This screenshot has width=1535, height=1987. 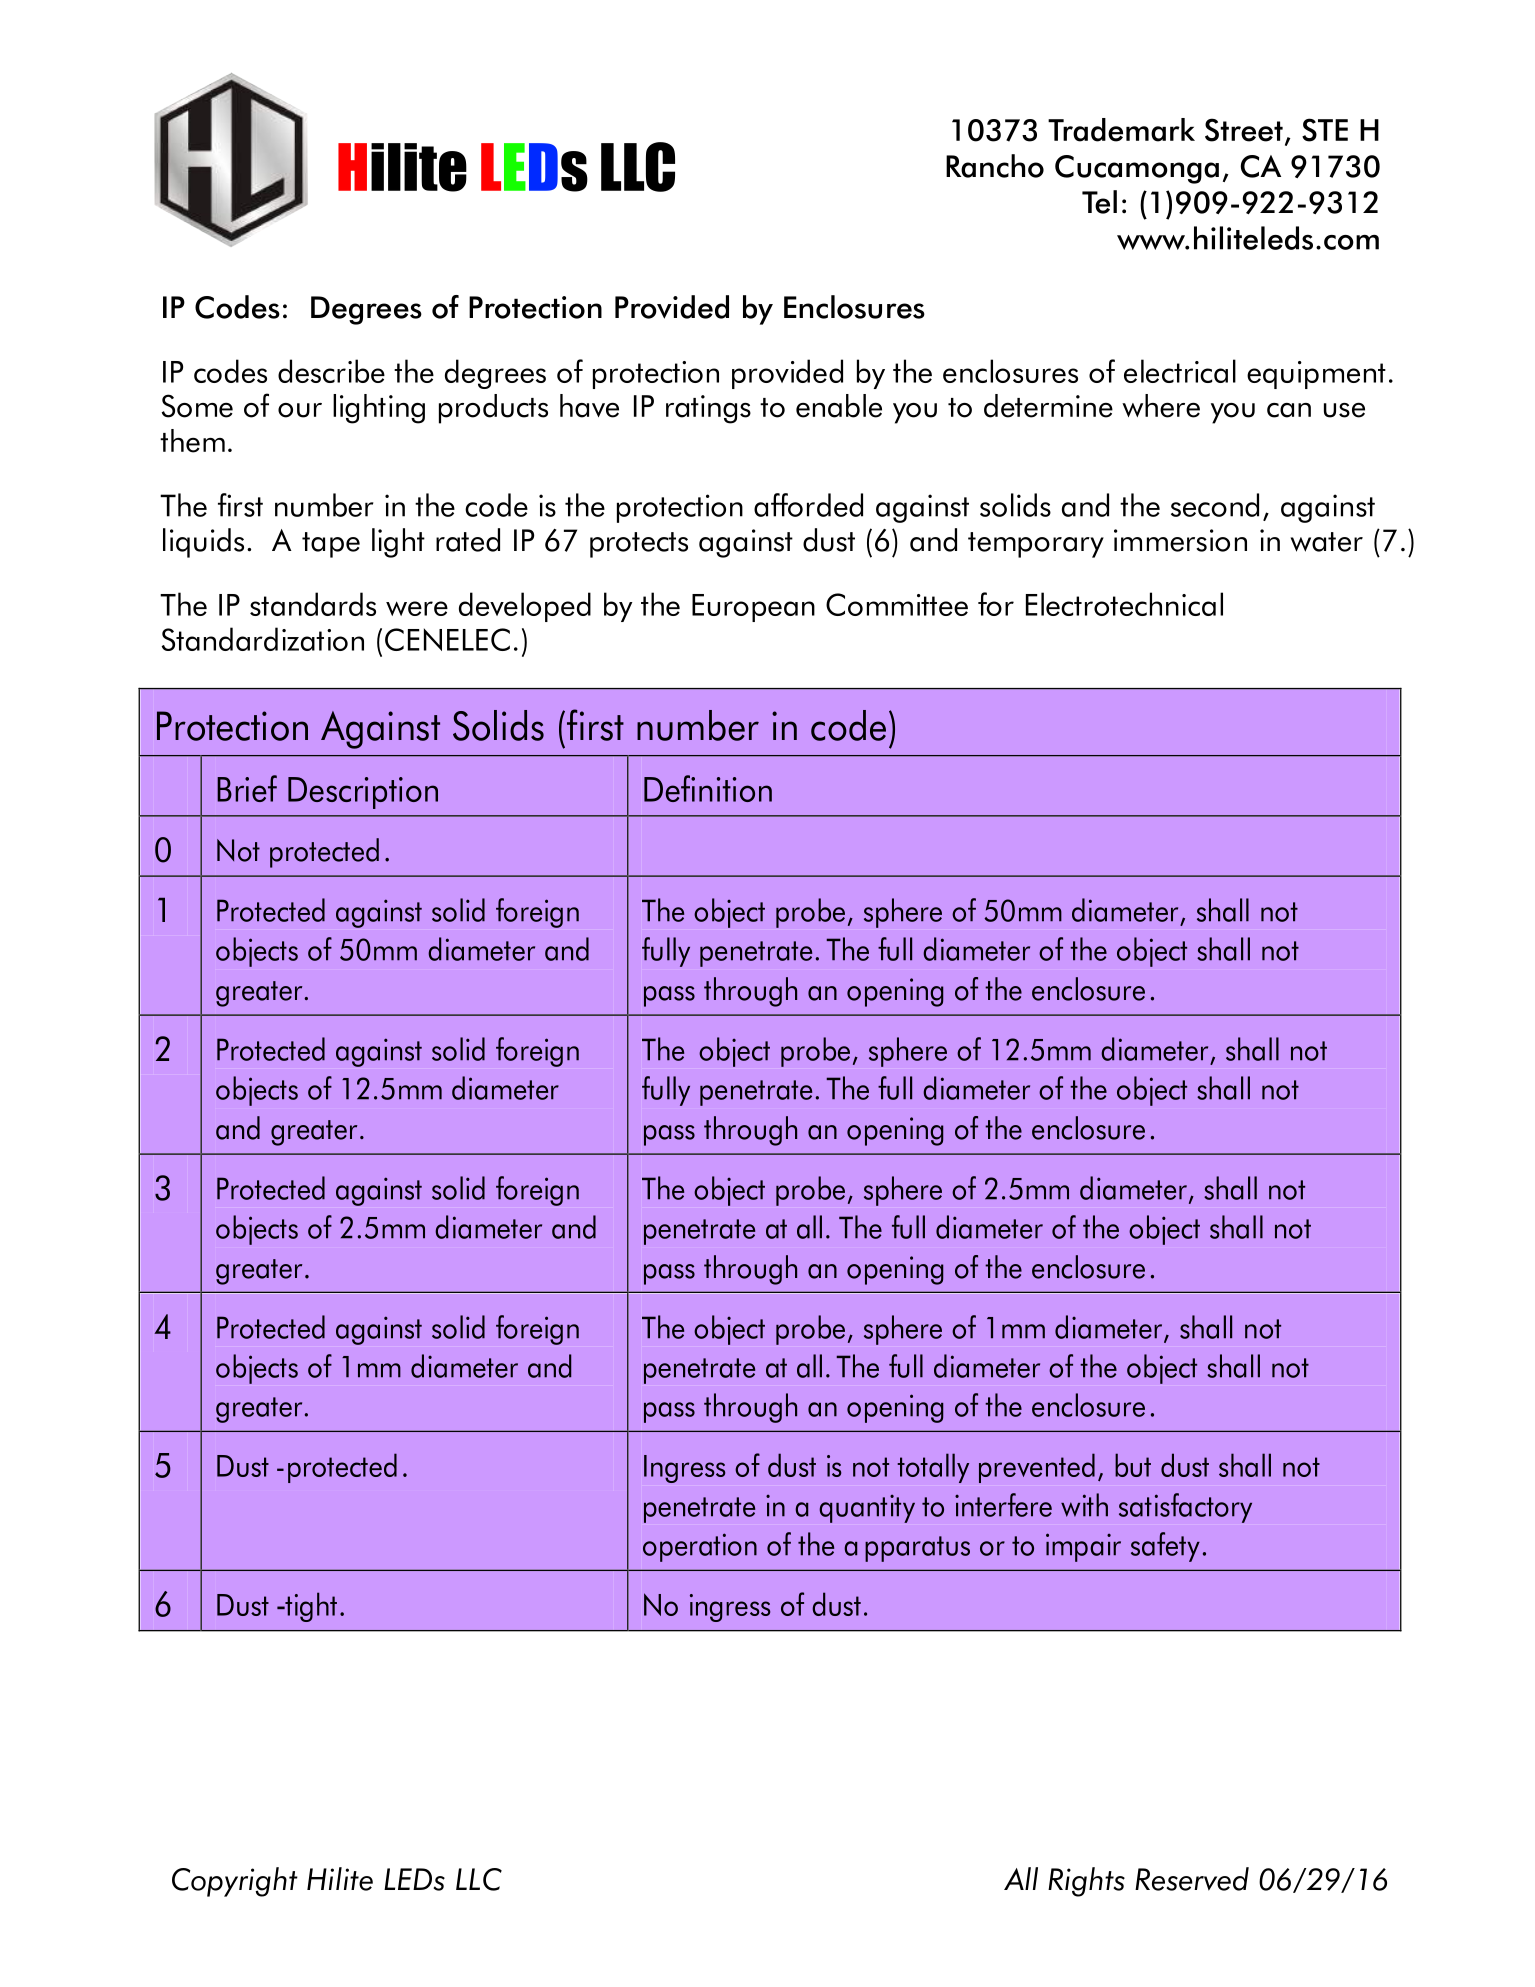 I want to click on standards, so click(x=313, y=604).
